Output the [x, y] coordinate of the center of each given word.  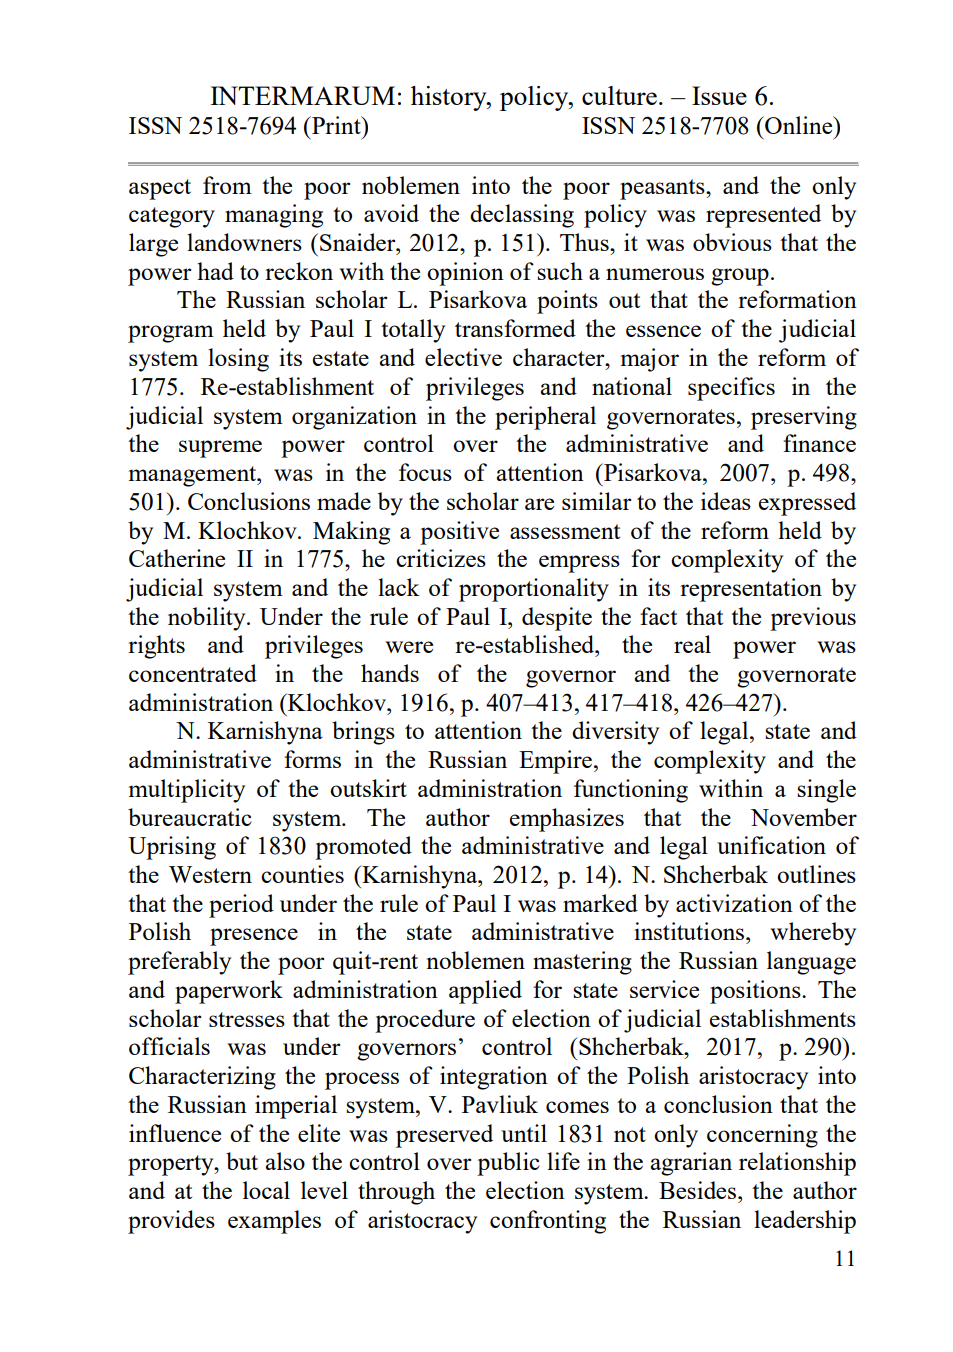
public [508, 1164]
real [692, 644]
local [266, 1190]
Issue [719, 95]
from [227, 185]
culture [619, 95]
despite [557, 619]
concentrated [193, 673]
